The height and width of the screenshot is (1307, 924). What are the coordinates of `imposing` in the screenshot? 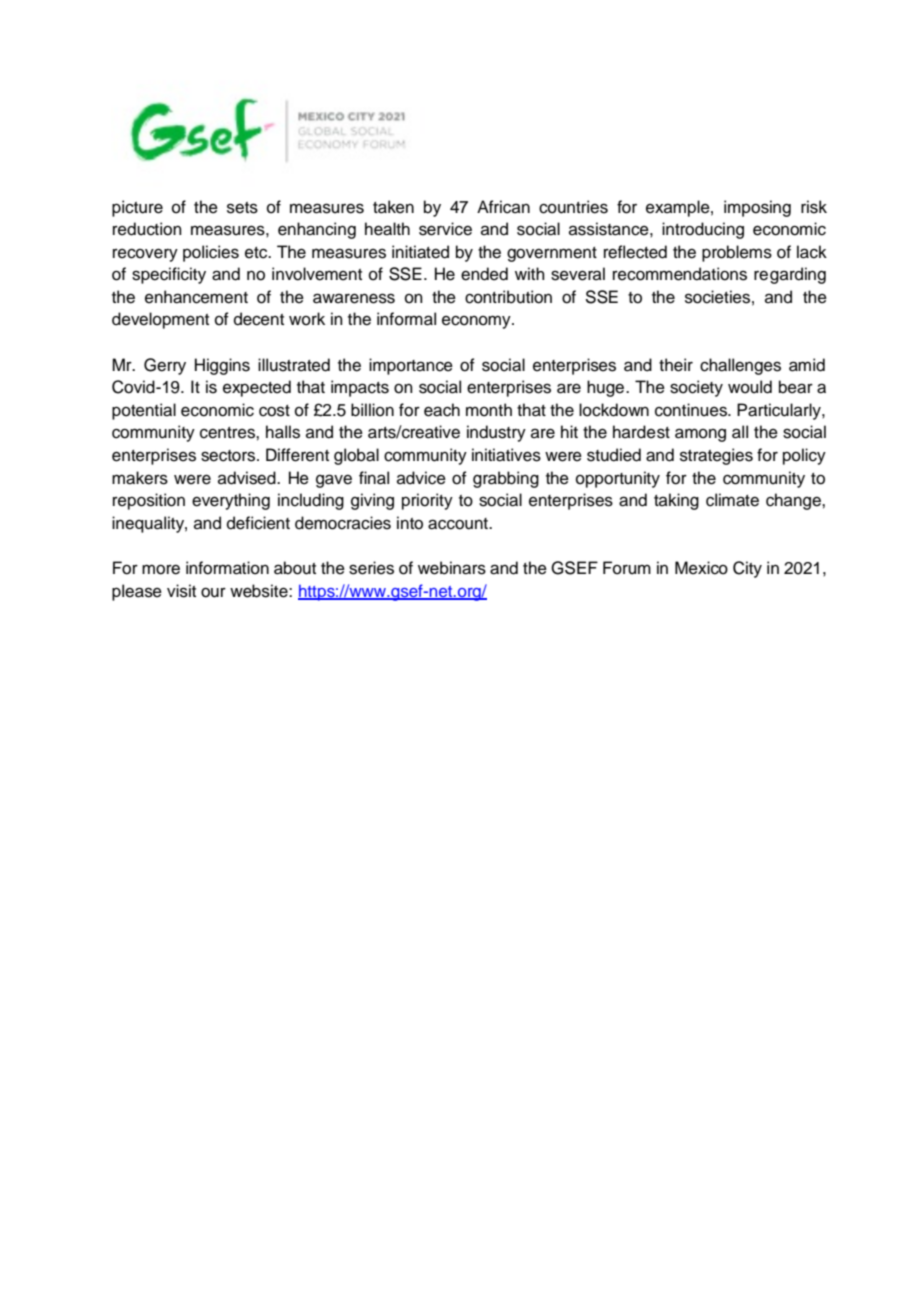 It's located at (757, 208).
